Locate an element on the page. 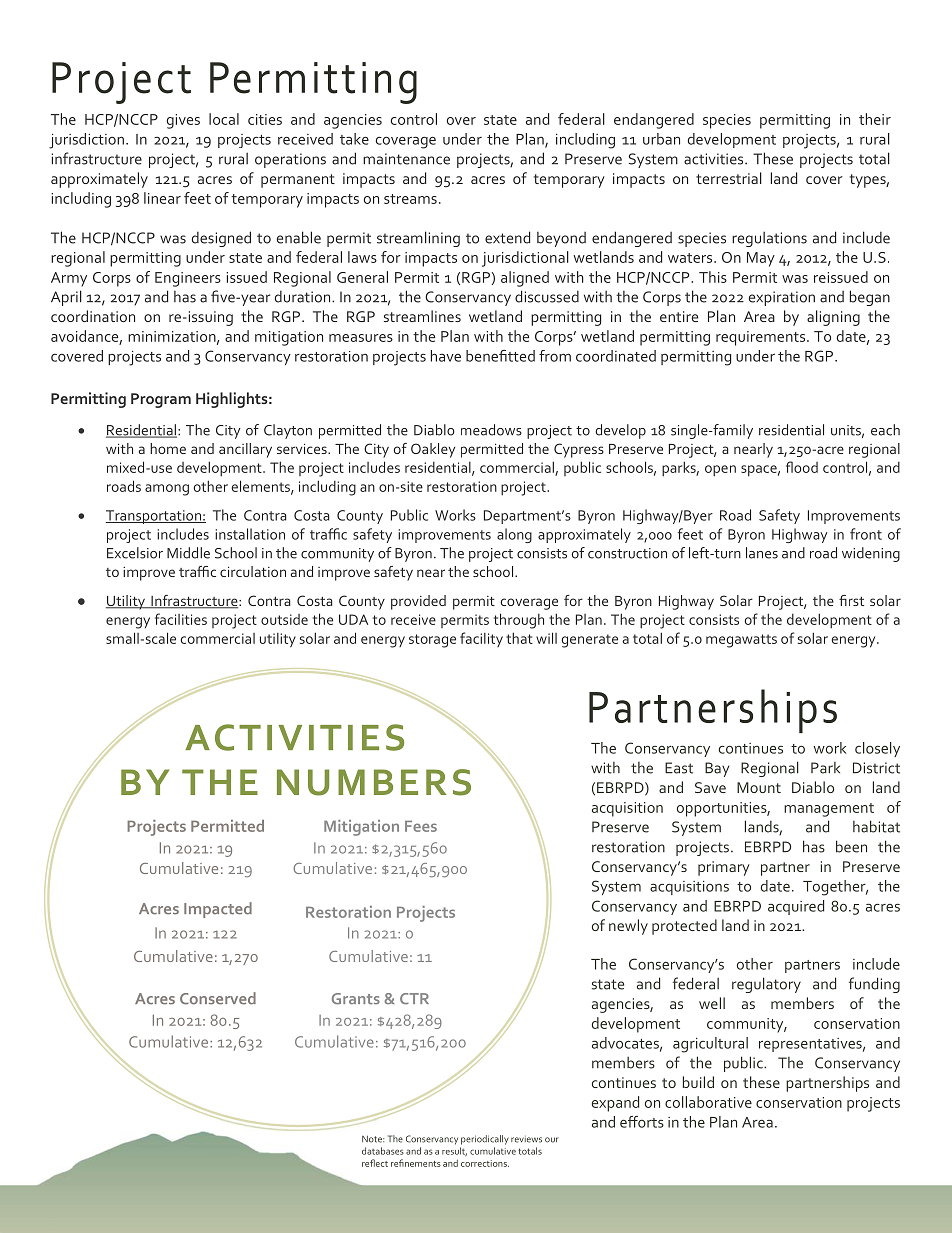 The image size is (952, 1233). terrestrial is located at coordinates (729, 178).
